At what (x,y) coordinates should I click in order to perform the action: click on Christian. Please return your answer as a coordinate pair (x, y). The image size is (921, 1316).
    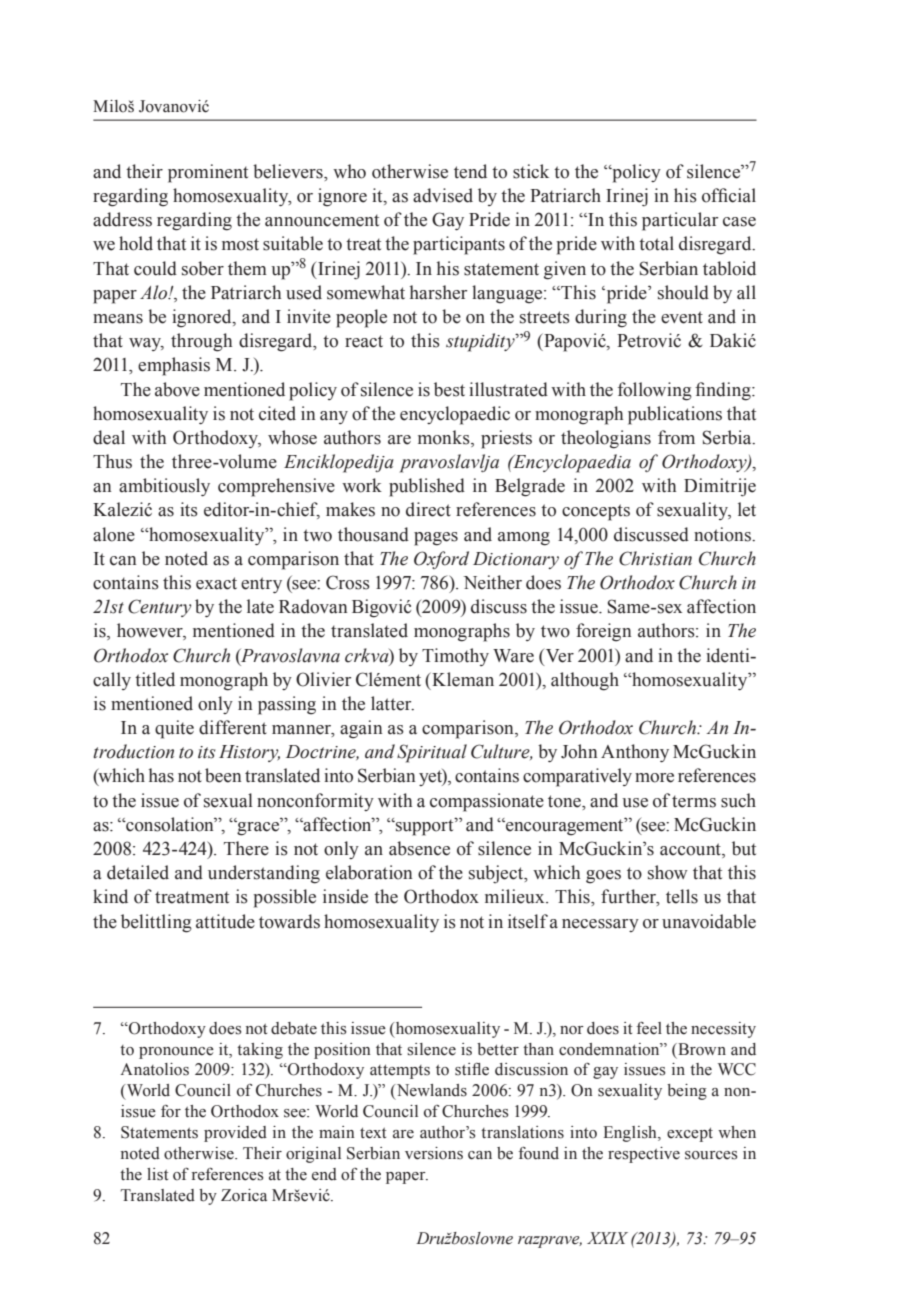
    Looking at the image, I should click on (655, 558).
